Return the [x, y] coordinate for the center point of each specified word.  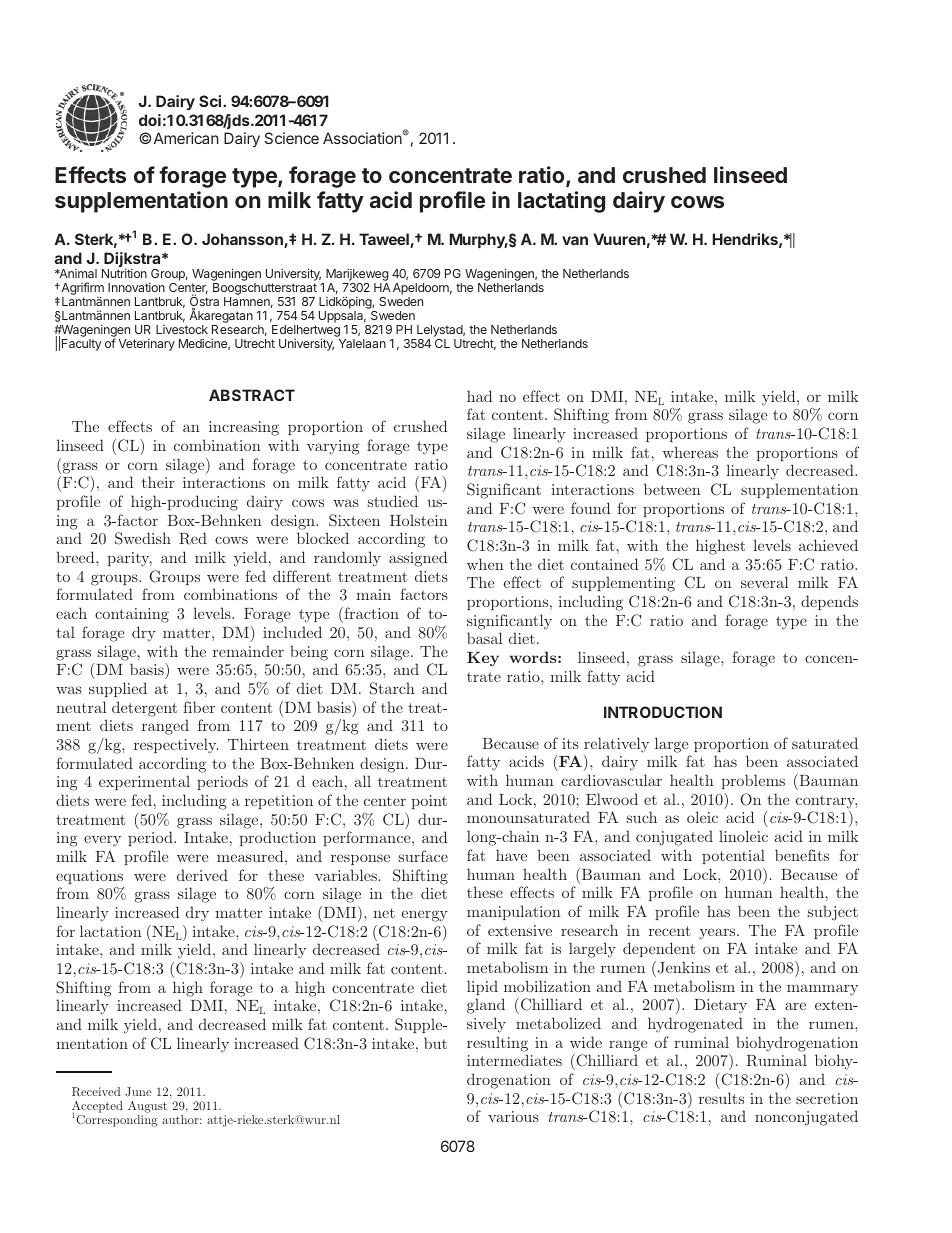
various [513, 1116]
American [186, 138]
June [138, 1092]
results [721, 1098]
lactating [561, 202]
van [575, 240]
